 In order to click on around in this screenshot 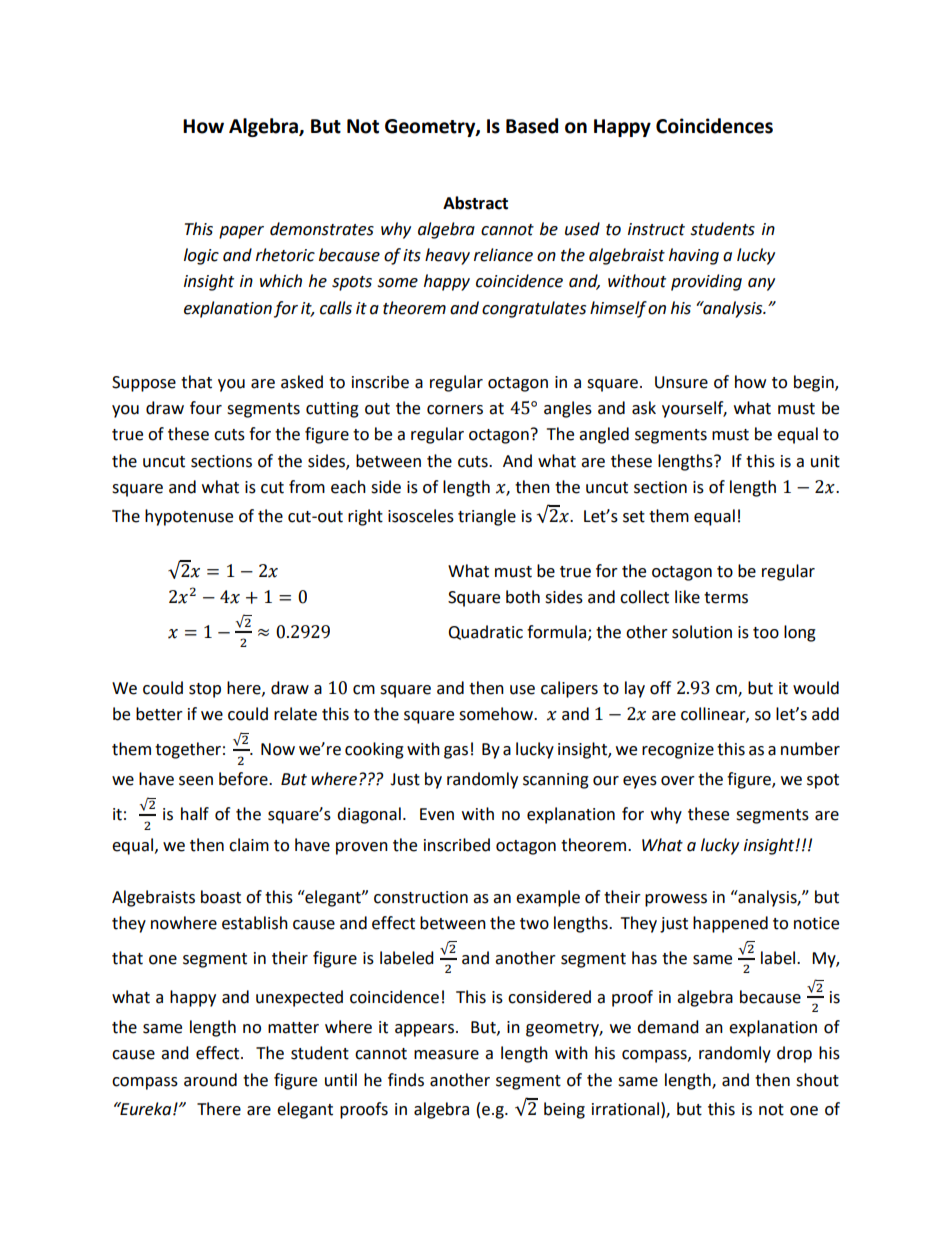, I will do `click(210, 1080)`.
